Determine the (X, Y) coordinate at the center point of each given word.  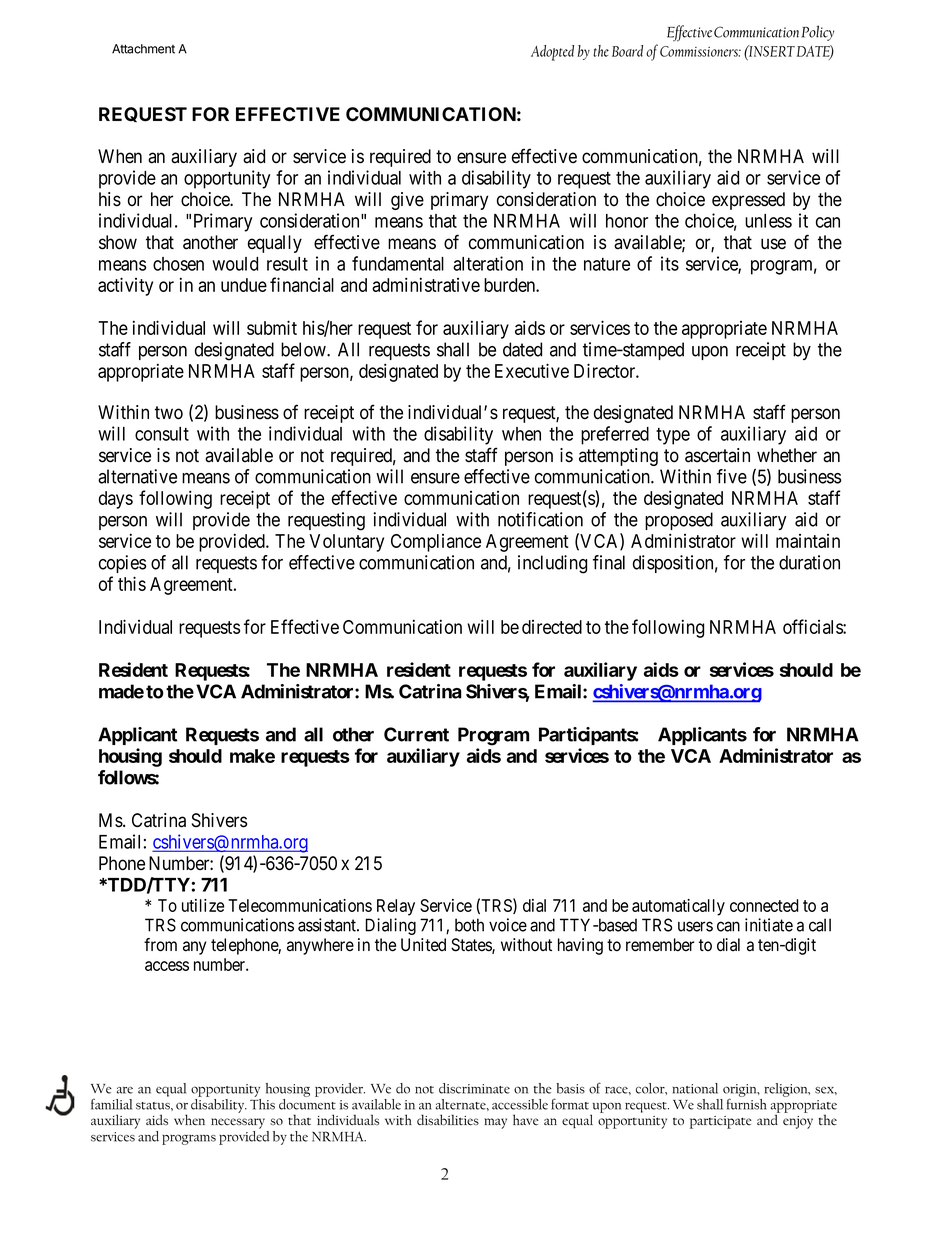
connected (764, 905)
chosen (178, 264)
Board (627, 51)
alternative (137, 476)
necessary (238, 1123)
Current (416, 734)
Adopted (552, 53)
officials (813, 626)
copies (122, 564)
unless (768, 221)
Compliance (436, 543)
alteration (488, 263)
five (732, 476)
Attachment (143, 49)
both (469, 925)
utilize (203, 905)
